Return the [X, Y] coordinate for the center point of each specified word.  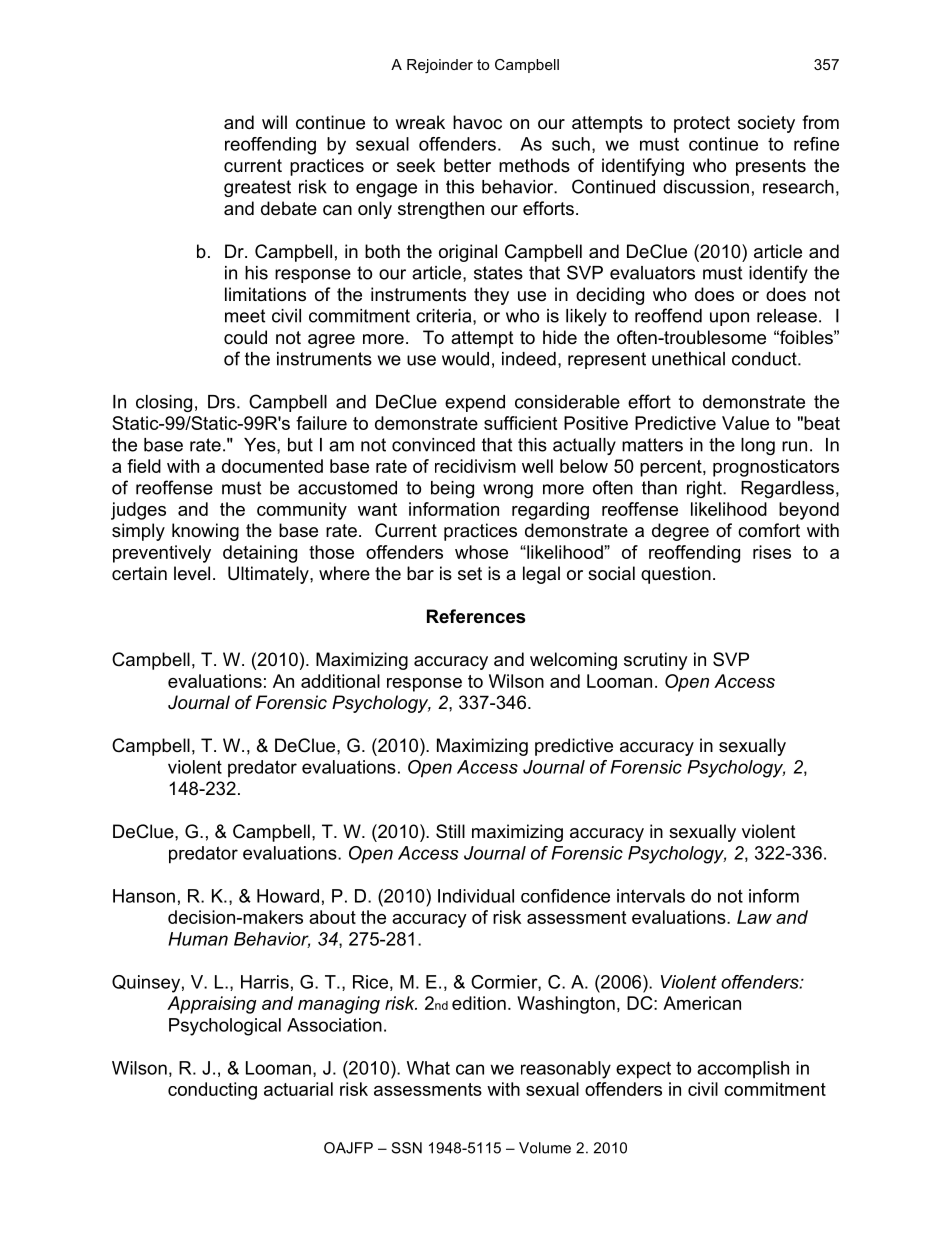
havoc [477, 122]
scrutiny [656, 661]
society [766, 124]
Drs [221, 402]
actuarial [298, 1089]
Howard [288, 896]
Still [450, 831]
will [274, 122]
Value [745, 423]
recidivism [475, 466]
